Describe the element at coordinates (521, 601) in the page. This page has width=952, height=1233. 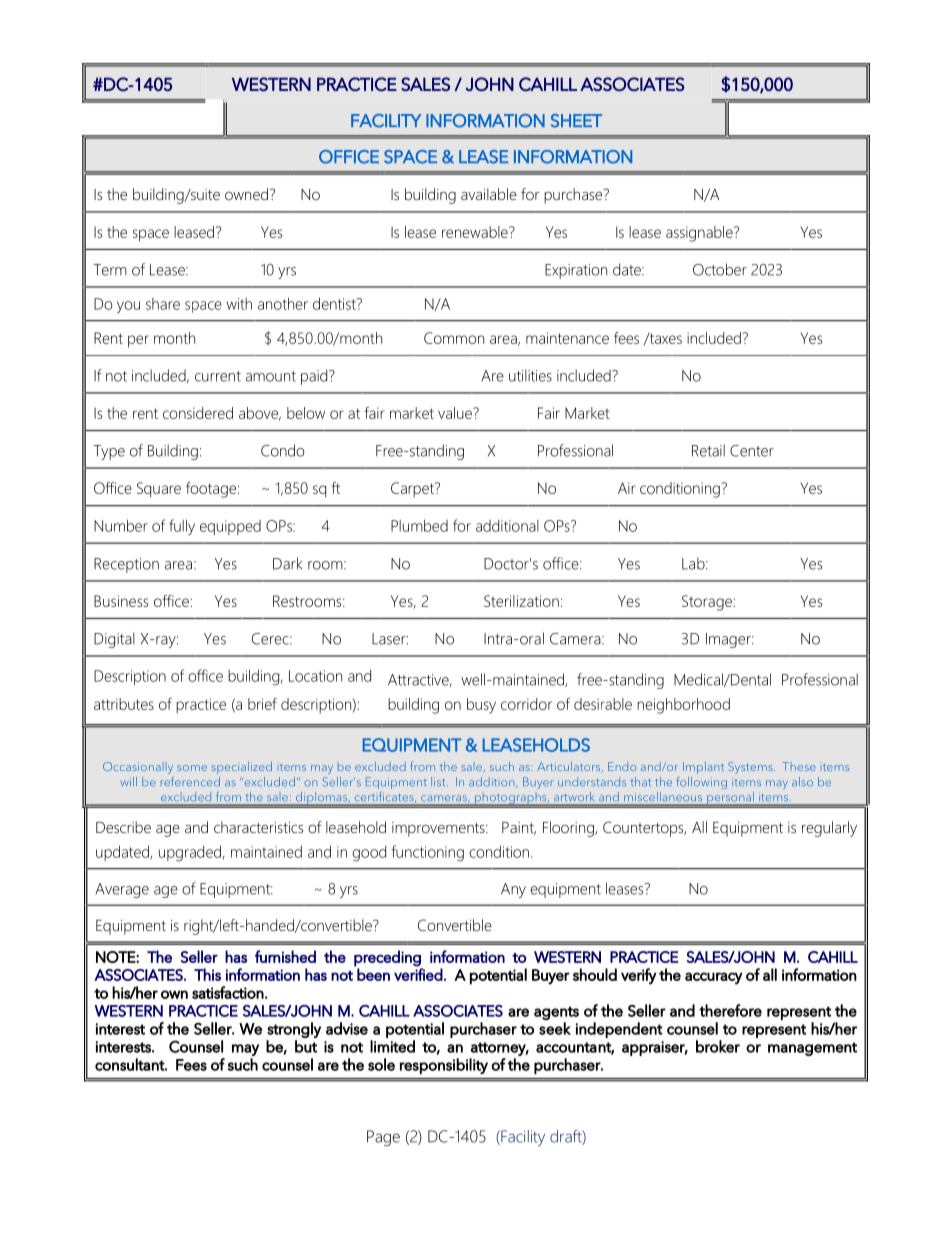
I see `Sterilization` at that location.
